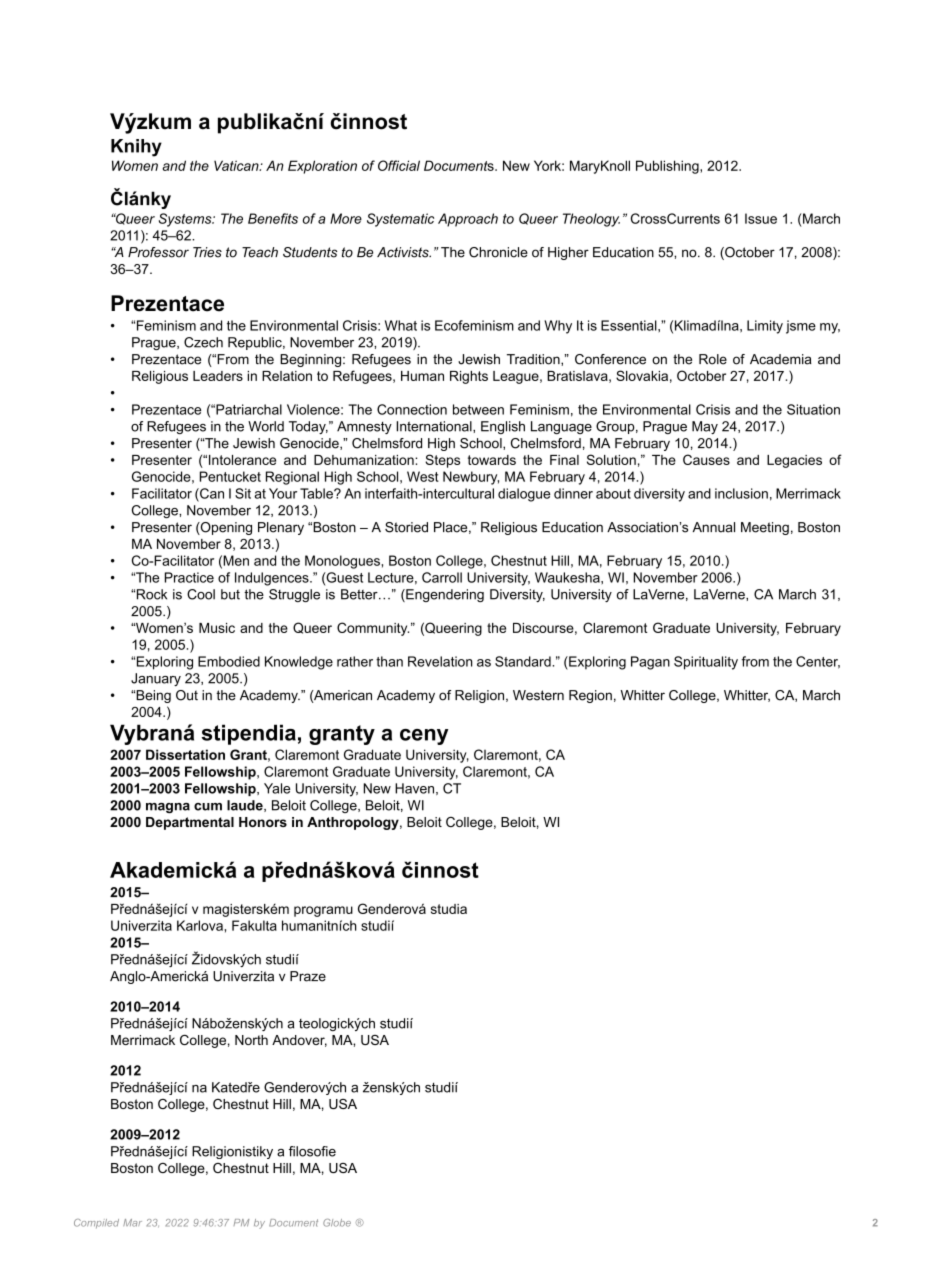 Image resolution: width=951 pixels, height=1288 pixels. What do you see at coordinates (237, 165) in the screenshot?
I see `Vatican` at bounding box center [237, 165].
